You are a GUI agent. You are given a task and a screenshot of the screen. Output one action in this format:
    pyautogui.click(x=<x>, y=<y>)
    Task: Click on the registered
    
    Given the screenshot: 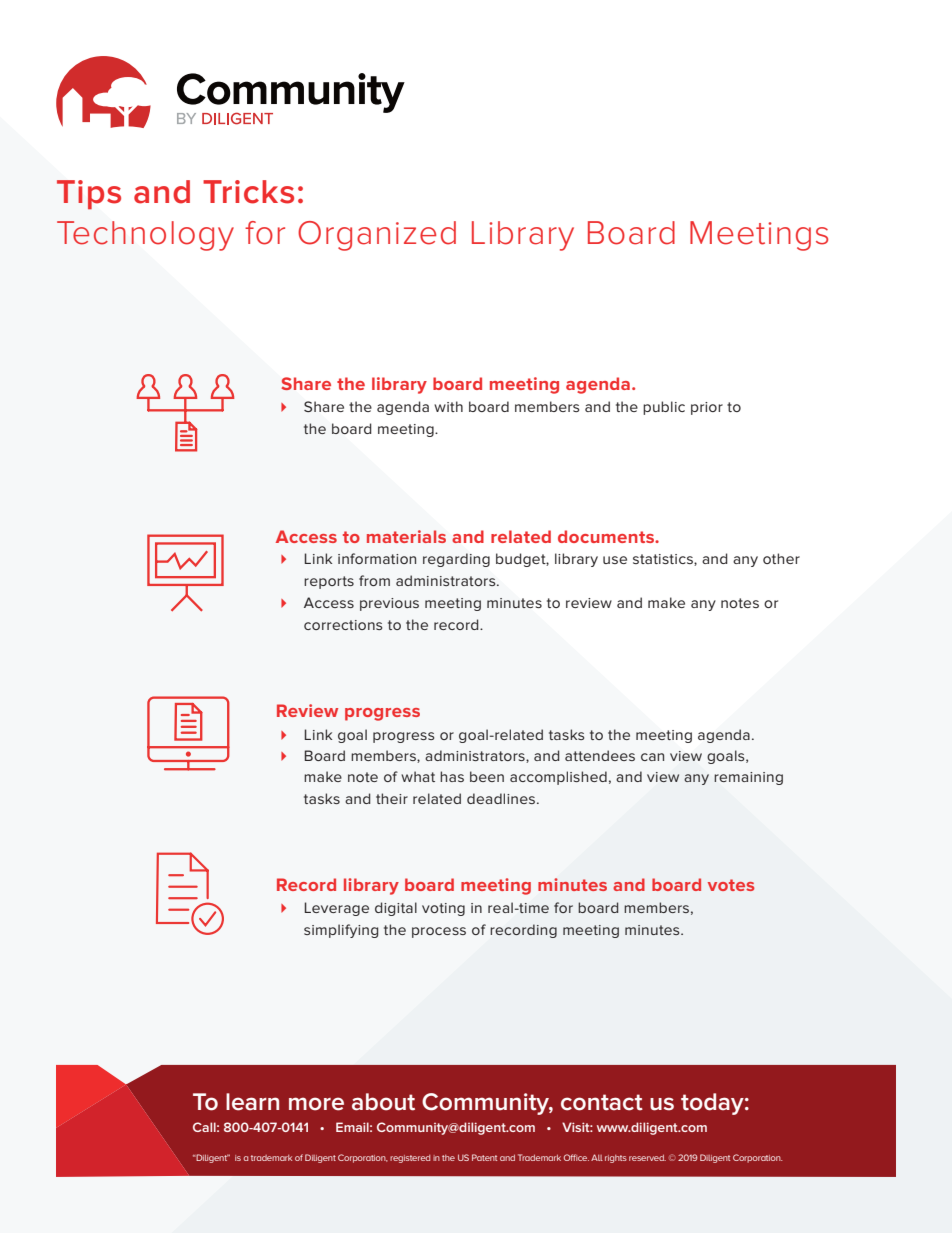 What is the action you would take?
    pyautogui.click(x=410, y=1159)
